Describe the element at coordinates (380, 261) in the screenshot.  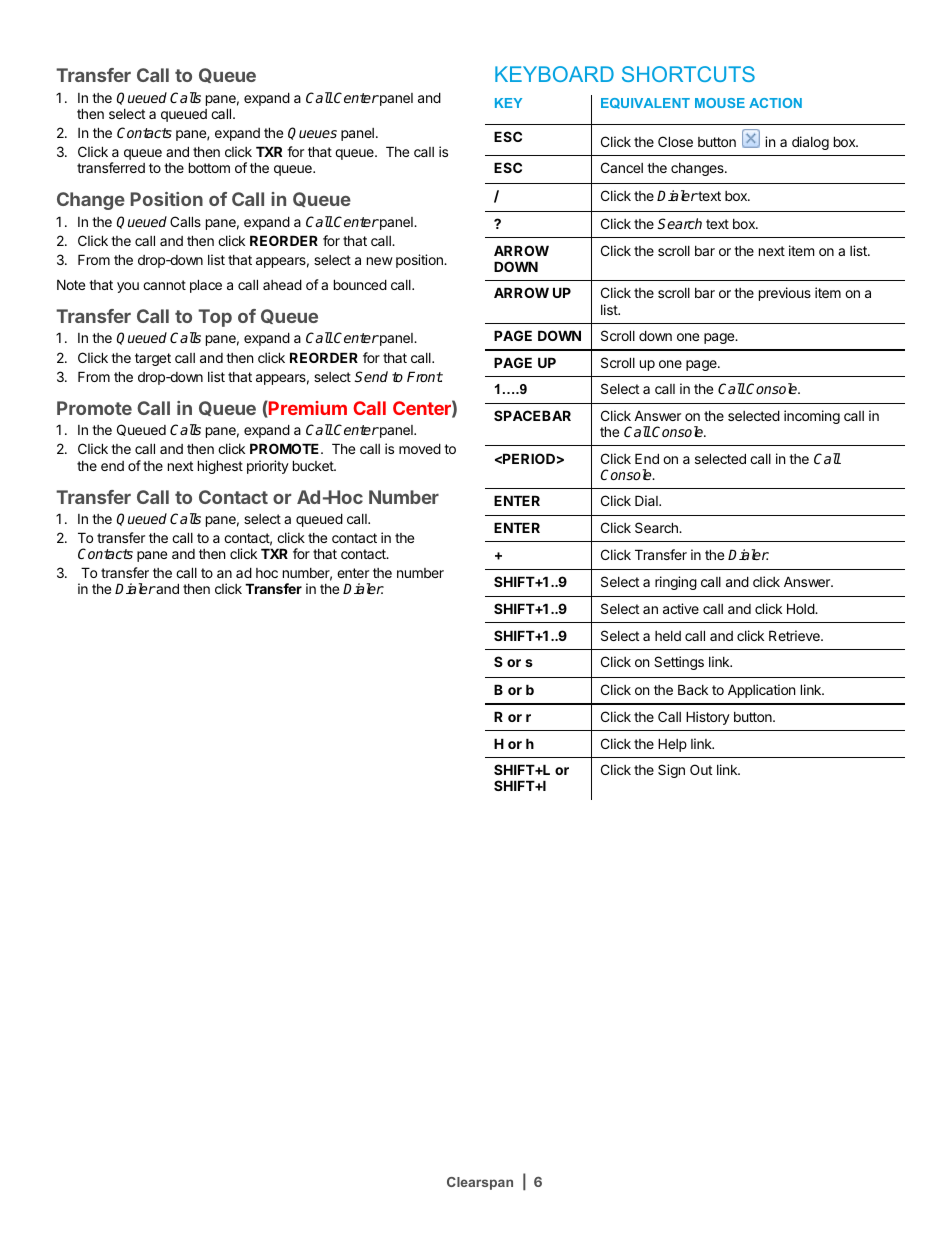
I see `new` at that location.
